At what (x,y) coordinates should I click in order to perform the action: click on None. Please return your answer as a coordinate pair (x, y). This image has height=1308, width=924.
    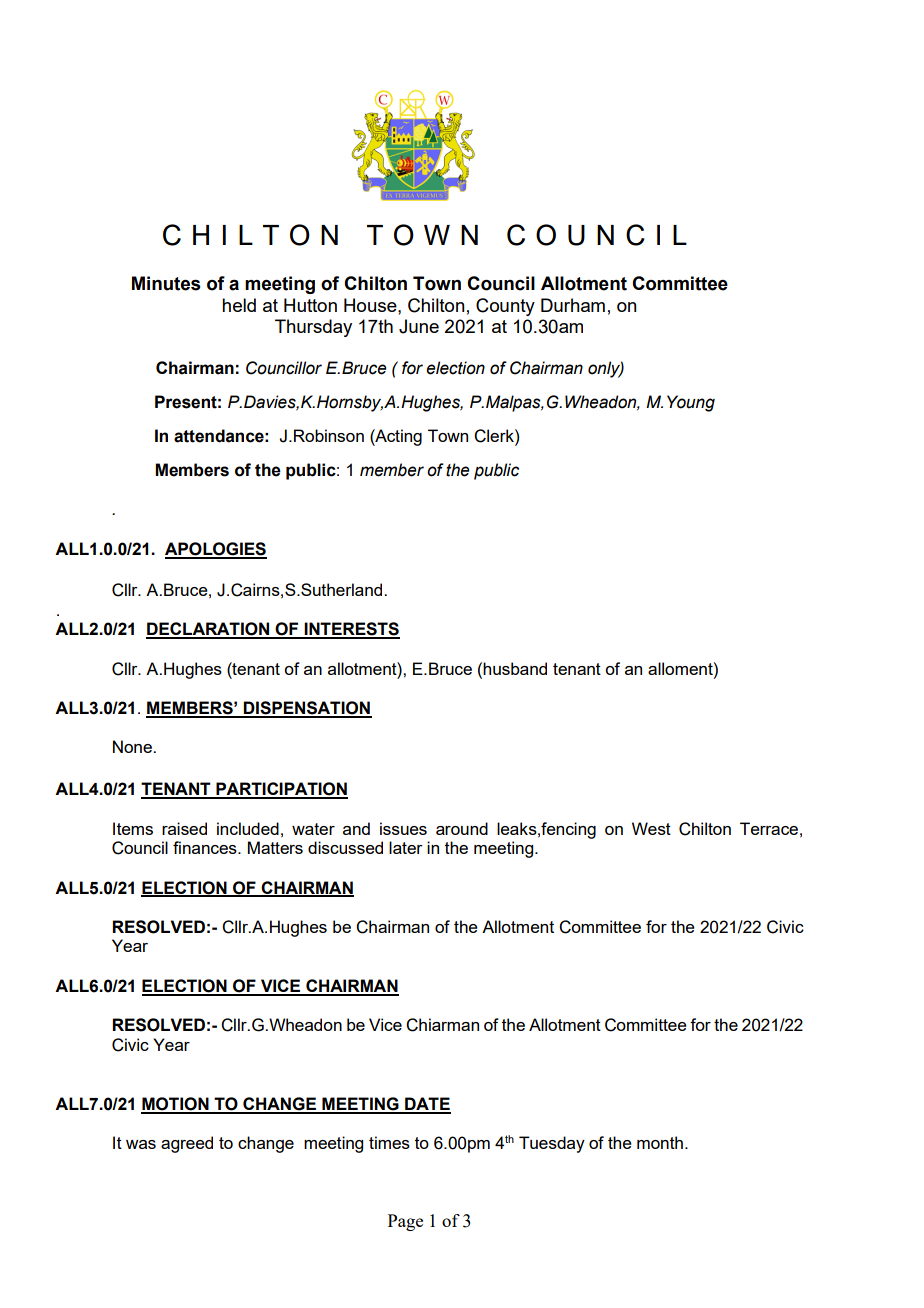
    Looking at the image, I should click on (133, 746).
